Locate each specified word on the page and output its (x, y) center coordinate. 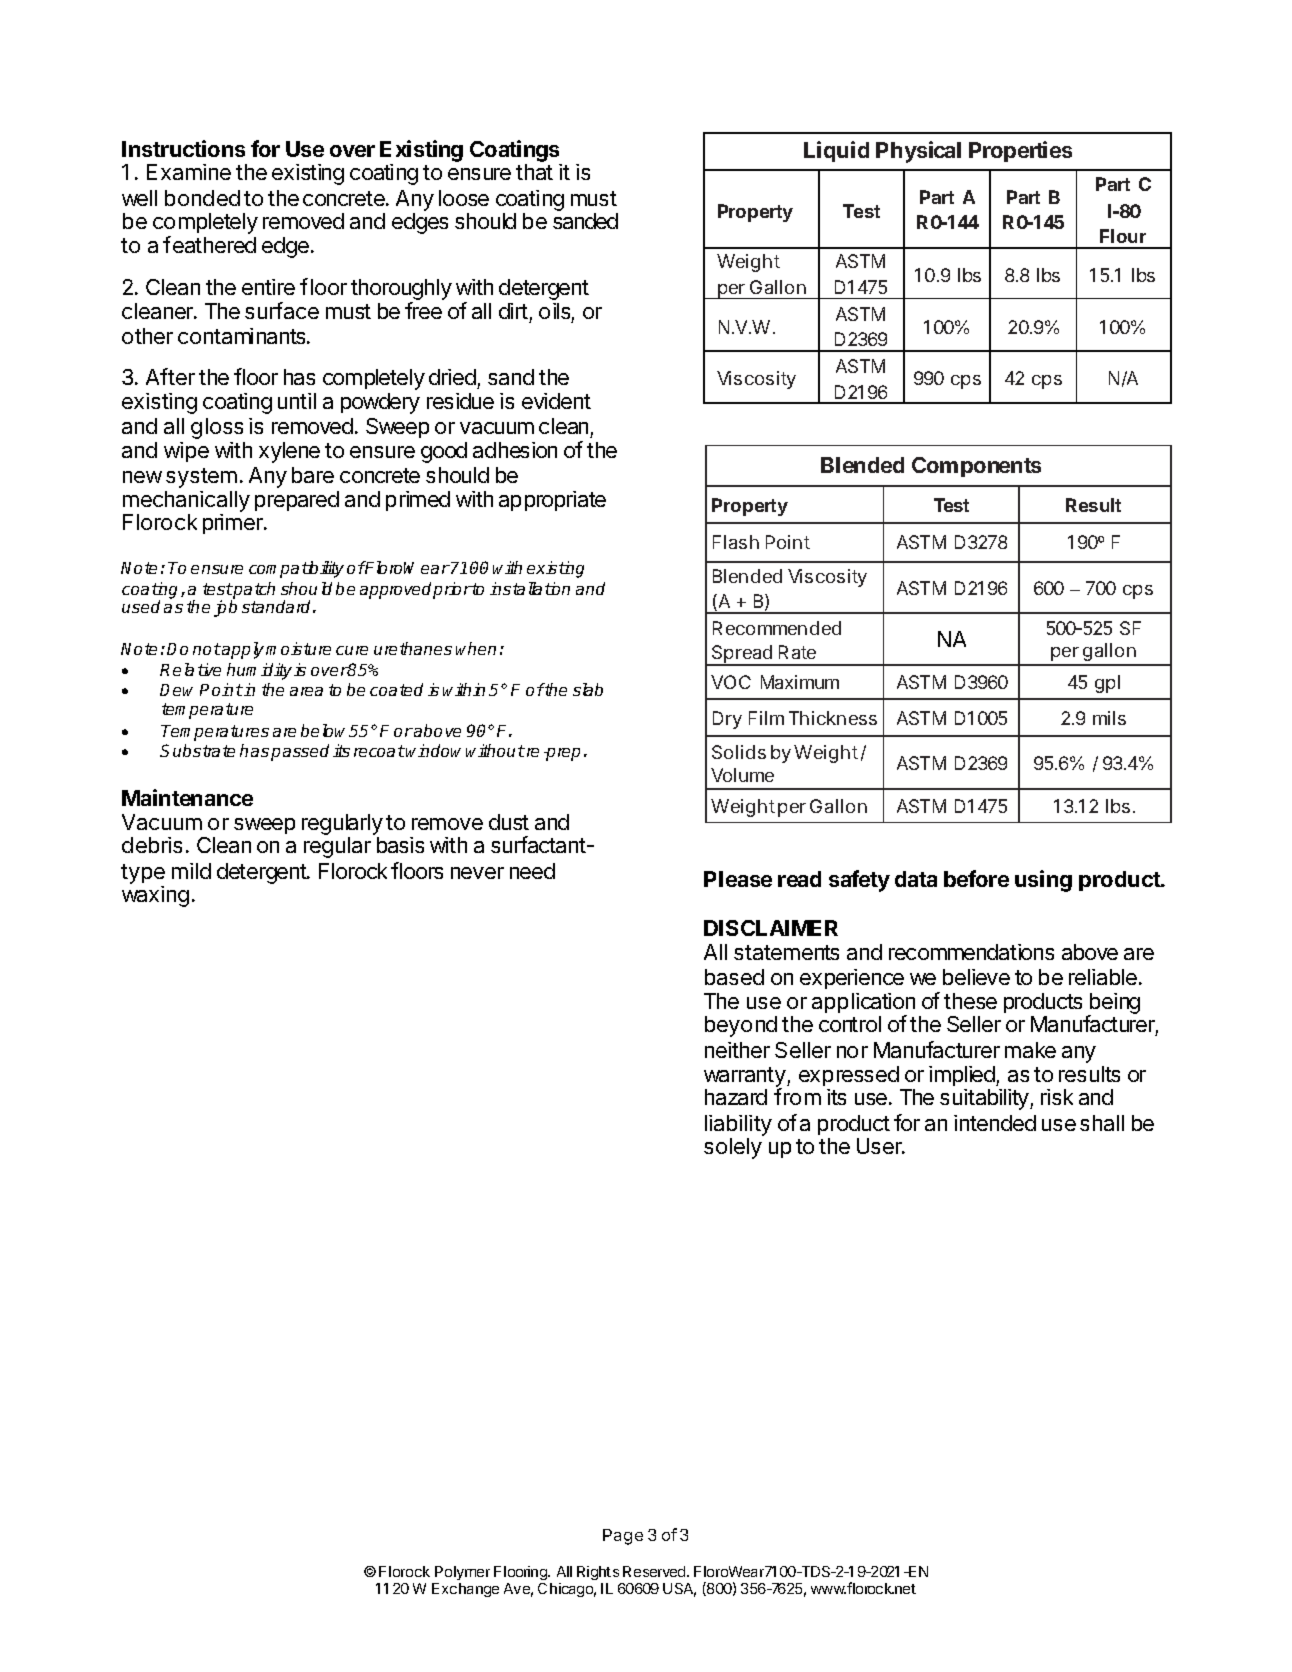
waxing (155, 896)
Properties (1020, 151)
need (532, 871)
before (976, 878)
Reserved (655, 1571)
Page (623, 1537)
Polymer (462, 1573)
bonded (202, 198)
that (534, 172)
